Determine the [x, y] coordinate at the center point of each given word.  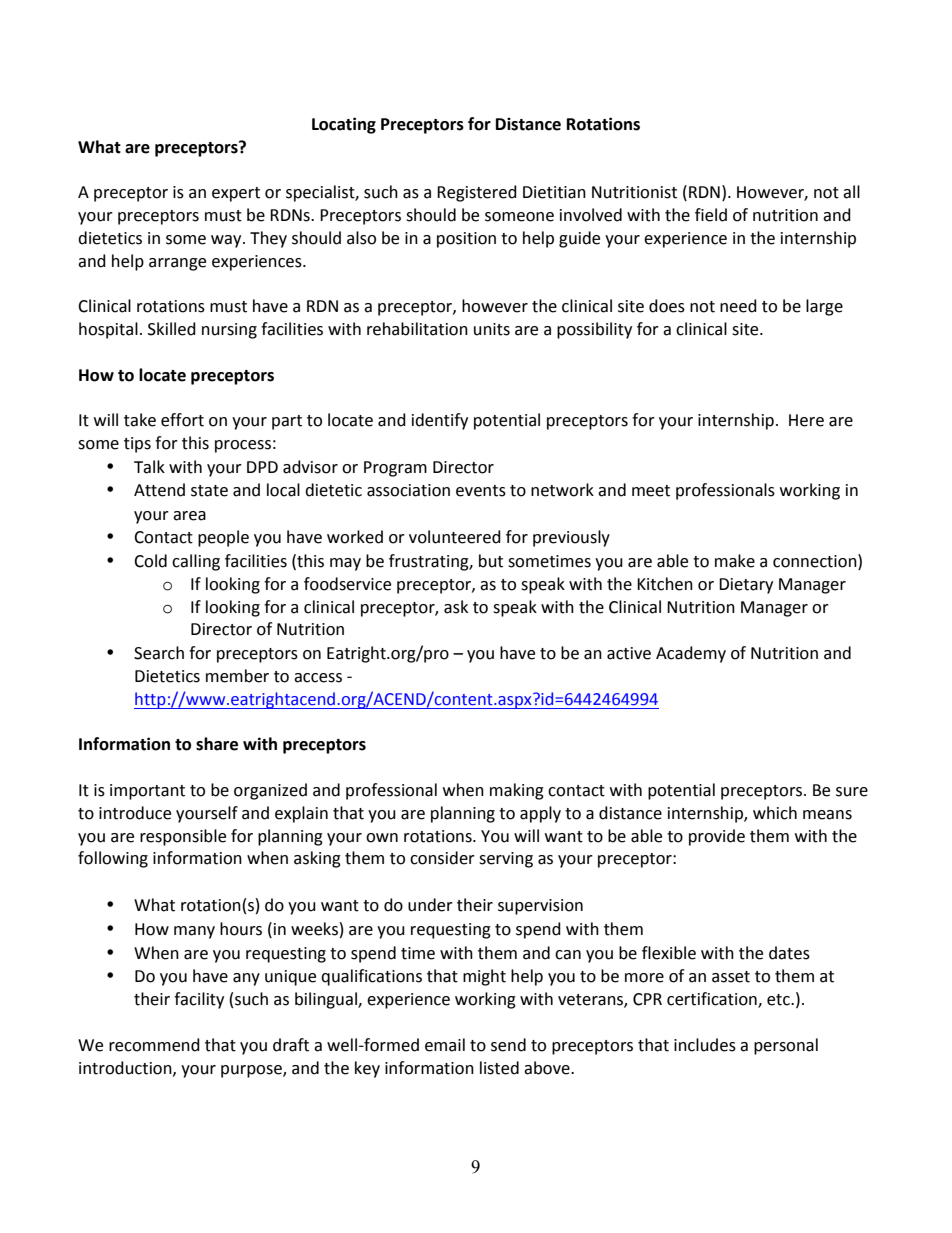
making [517, 791]
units [492, 329]
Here [806, 420]
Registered [477, 193]
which [775, 813]
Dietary [746, 586]
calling [196, 562]
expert [236, 194]
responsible [183, 837]
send [508, 1045]
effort [182, 420]
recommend [154, 1045]
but [491, 561]
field [711, 215]
